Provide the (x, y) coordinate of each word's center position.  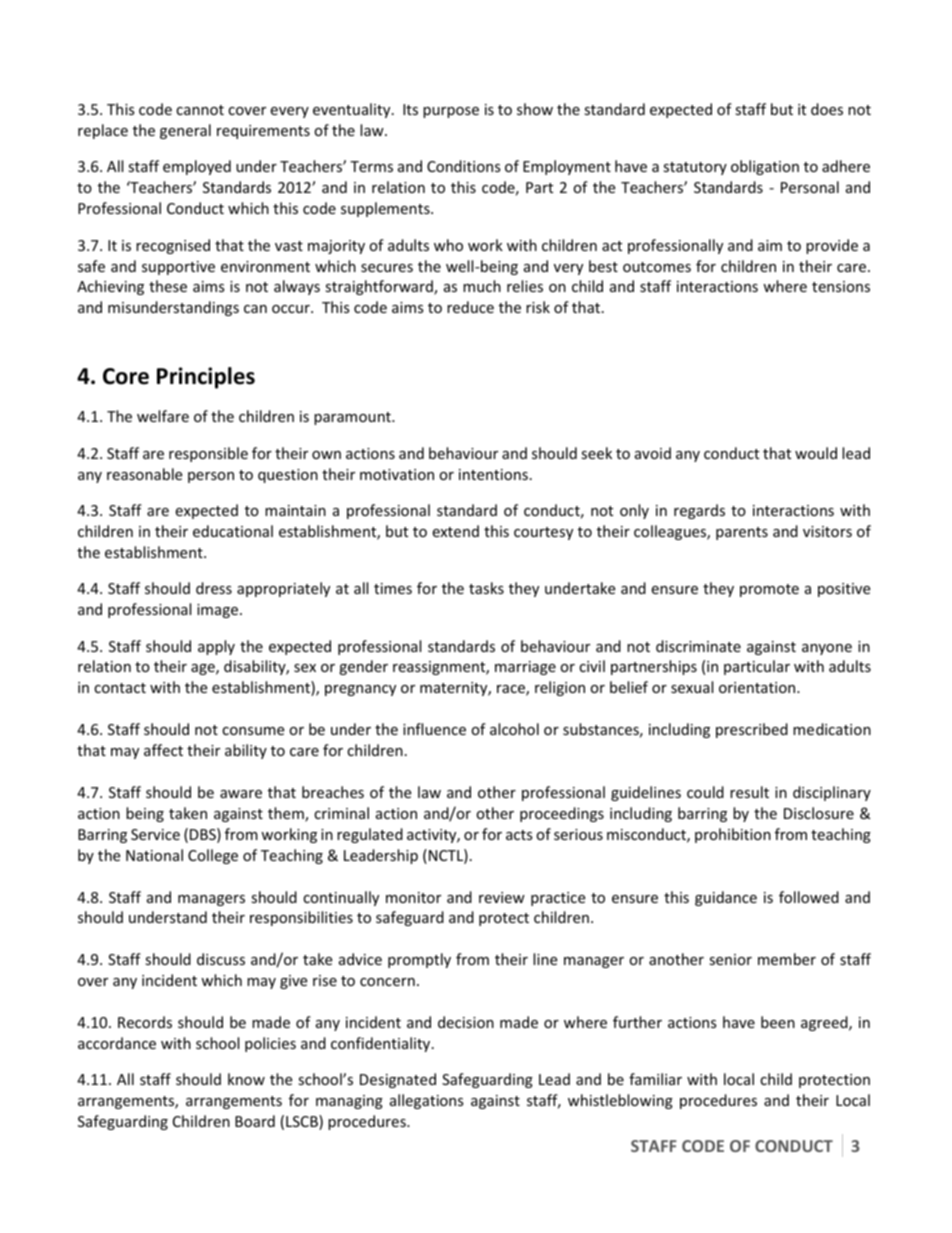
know (246, 1079)
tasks (486, 588)
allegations (427, 1101)
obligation (765, 167)
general (185, 131)
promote (769, 590)
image (217, 611)
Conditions (464, 166)
